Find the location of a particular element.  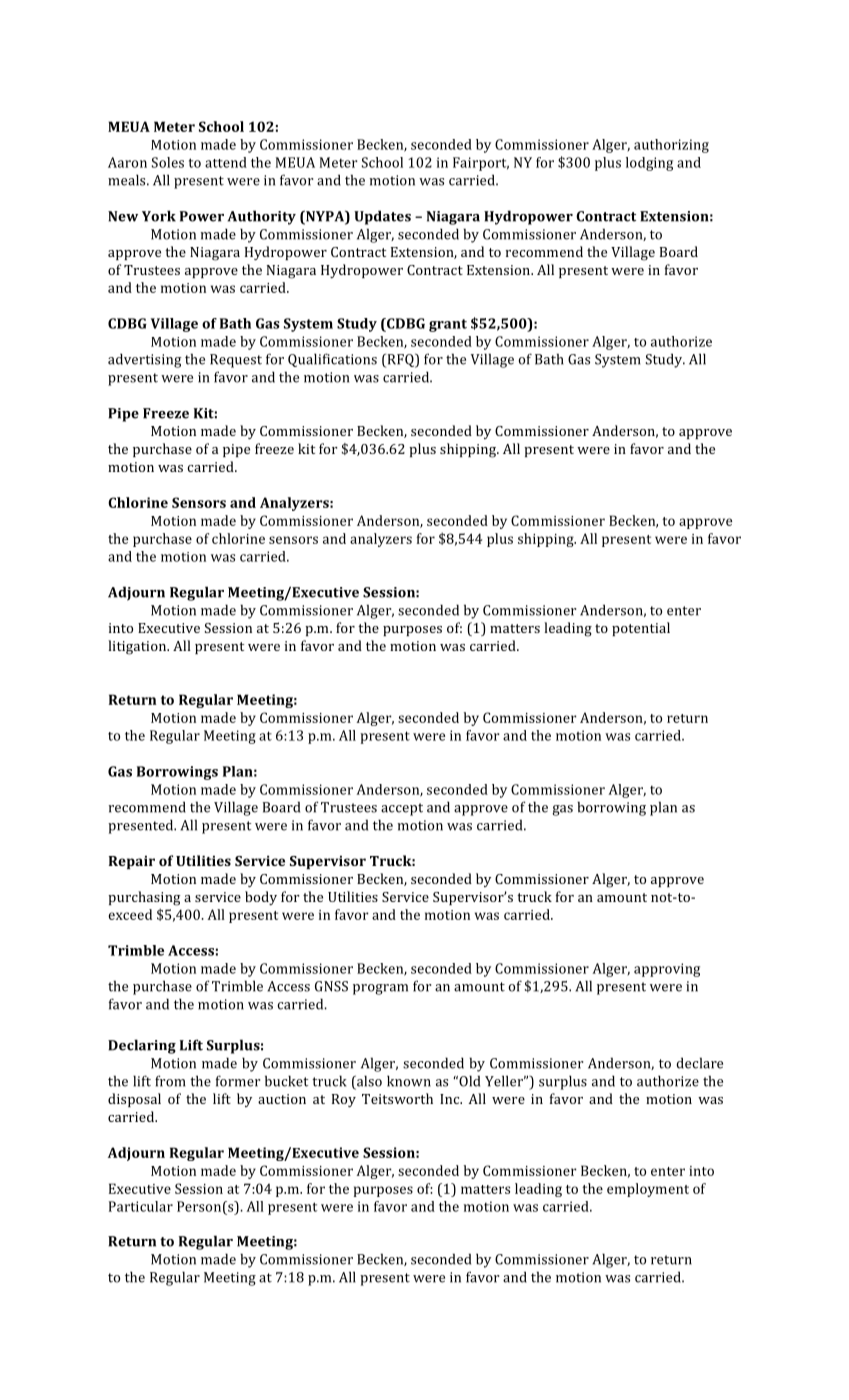

potential is located at coordinates (641, 629).
